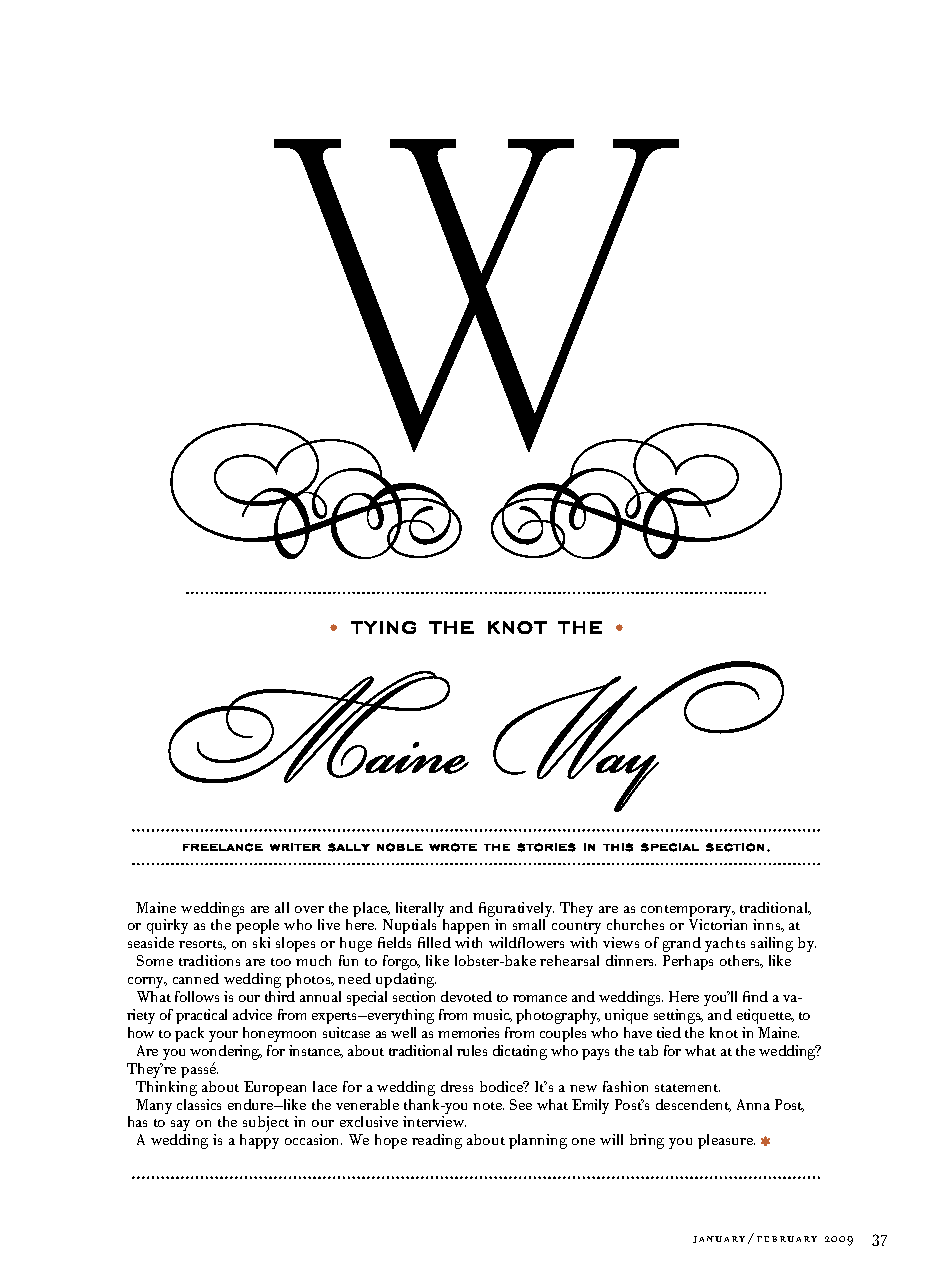 The image size is (952, 1275). Describe the element at coordinates (420, 911) in the screenshot. I see `literally` at that location.
